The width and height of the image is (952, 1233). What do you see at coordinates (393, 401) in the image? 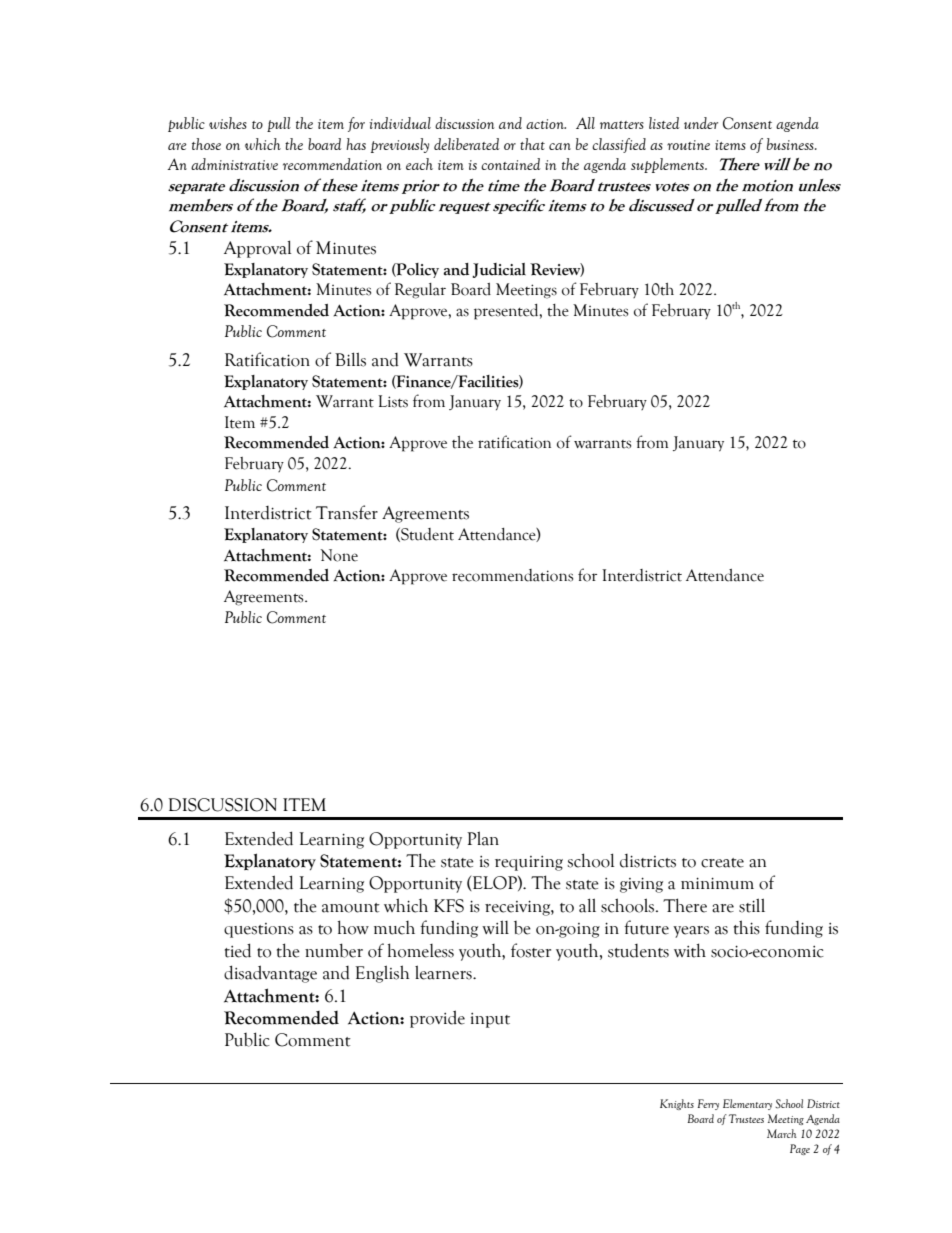
I see `Lists` at bounding box center [393, 401].
